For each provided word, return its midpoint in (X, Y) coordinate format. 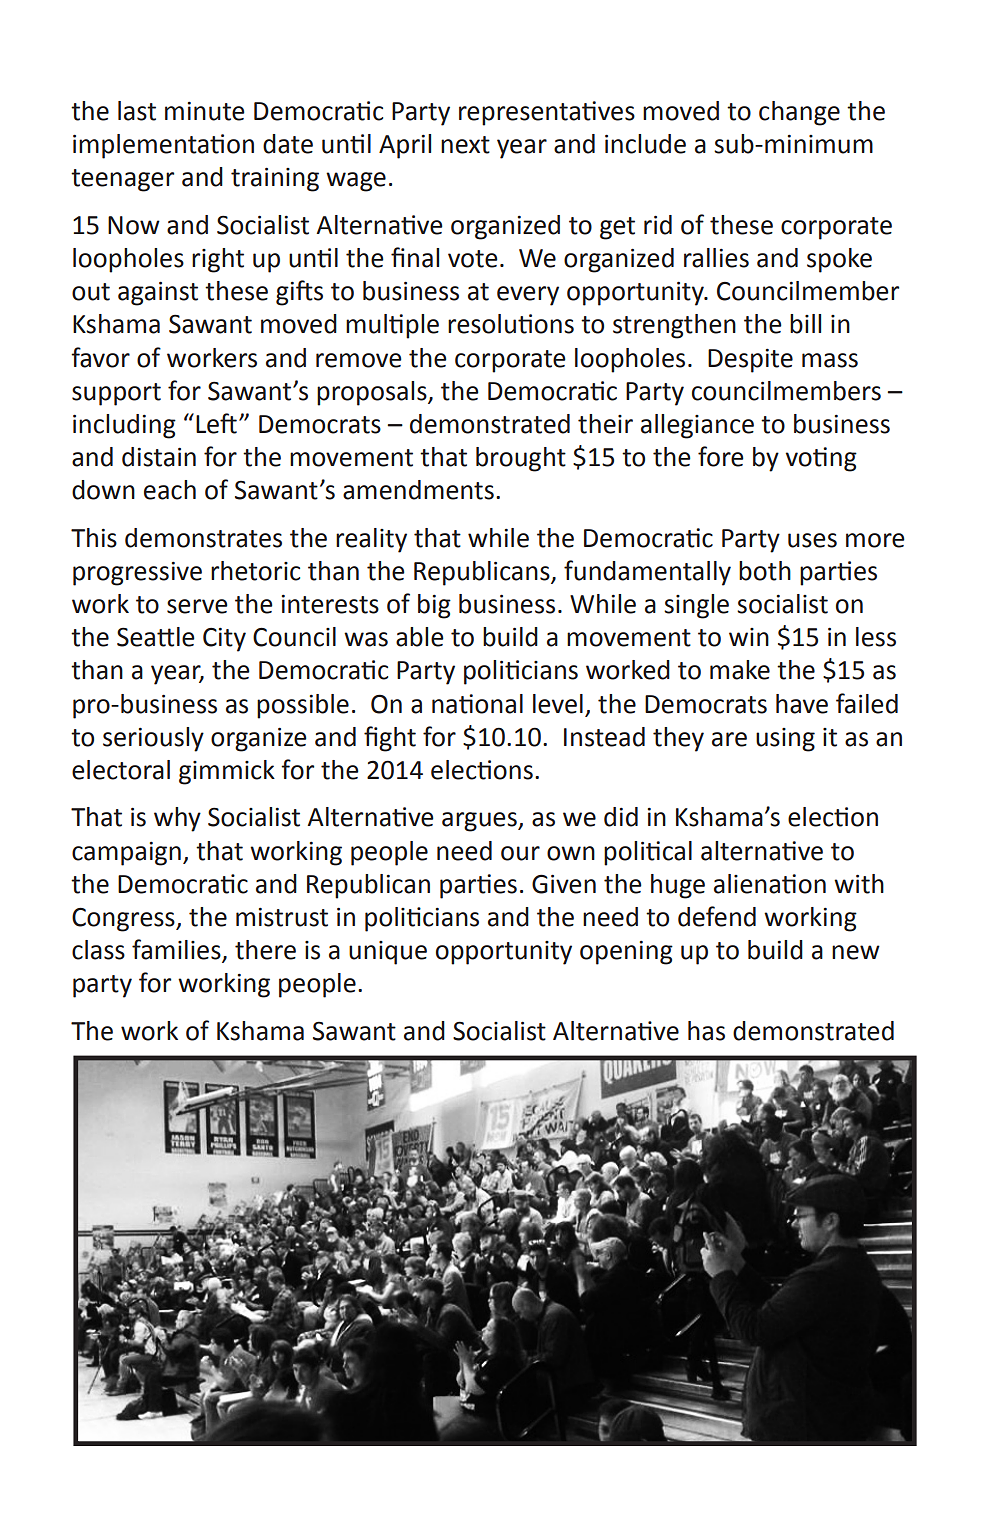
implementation (163, 146)
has (706, 1031)
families (177, 950)
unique (388, 953)
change (799, 113)
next (465, 145)
